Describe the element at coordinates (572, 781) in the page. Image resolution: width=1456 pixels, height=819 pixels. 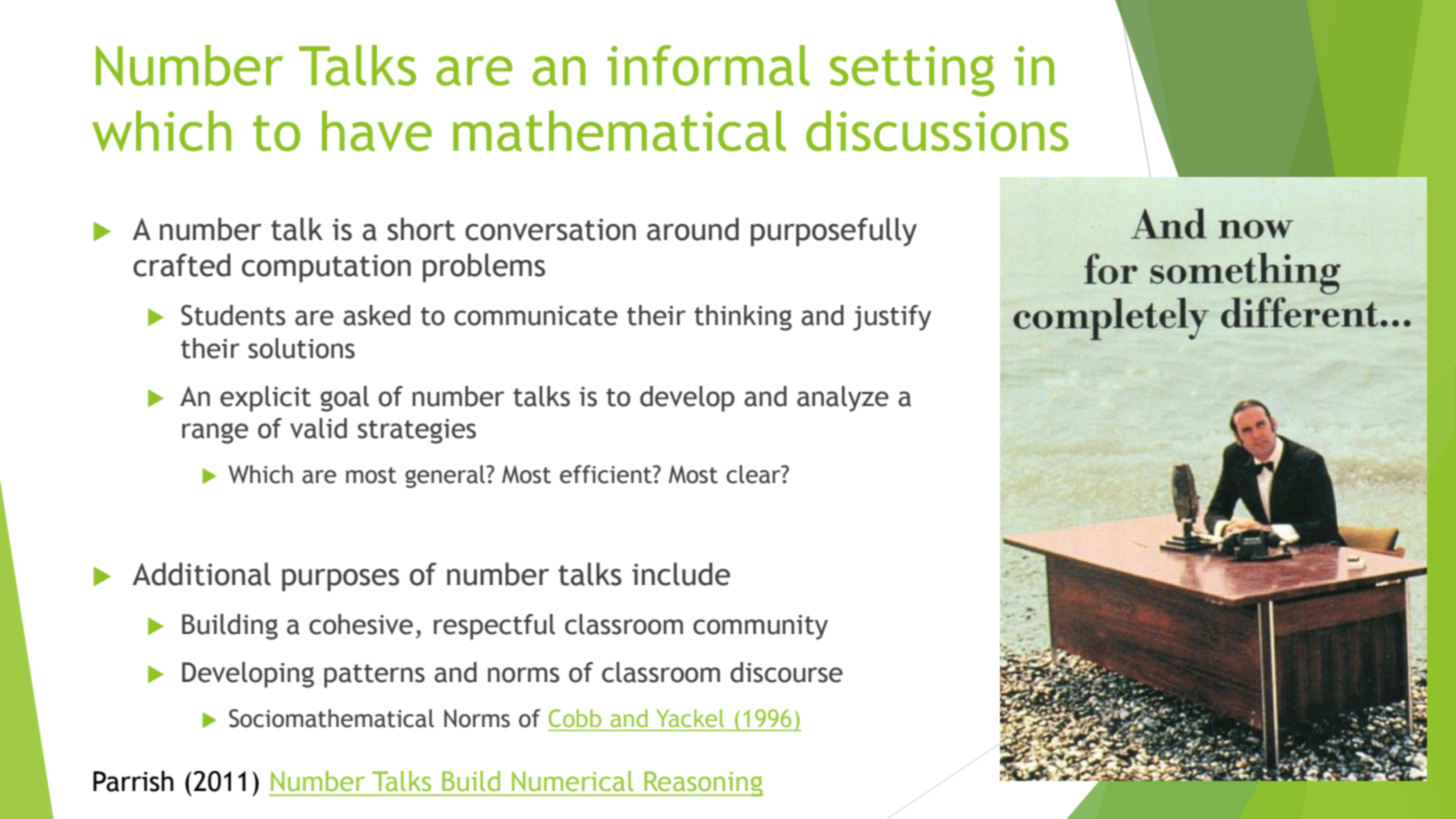
I see `Numerical` at that location.
